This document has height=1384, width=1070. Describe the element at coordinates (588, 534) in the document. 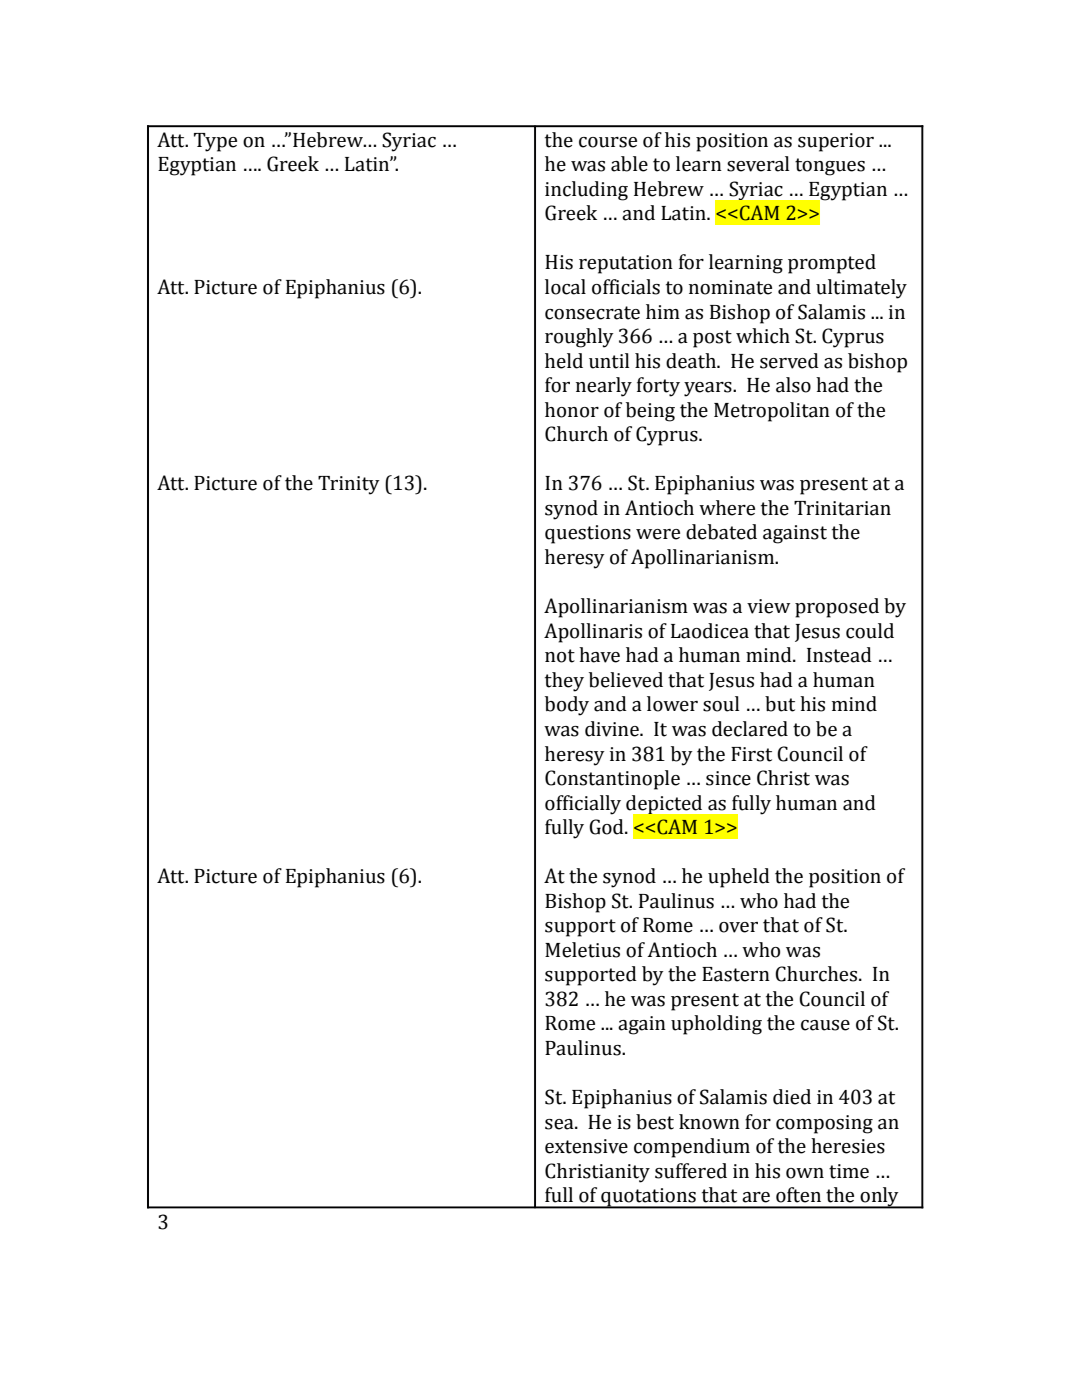

I see `questions` at that location.
